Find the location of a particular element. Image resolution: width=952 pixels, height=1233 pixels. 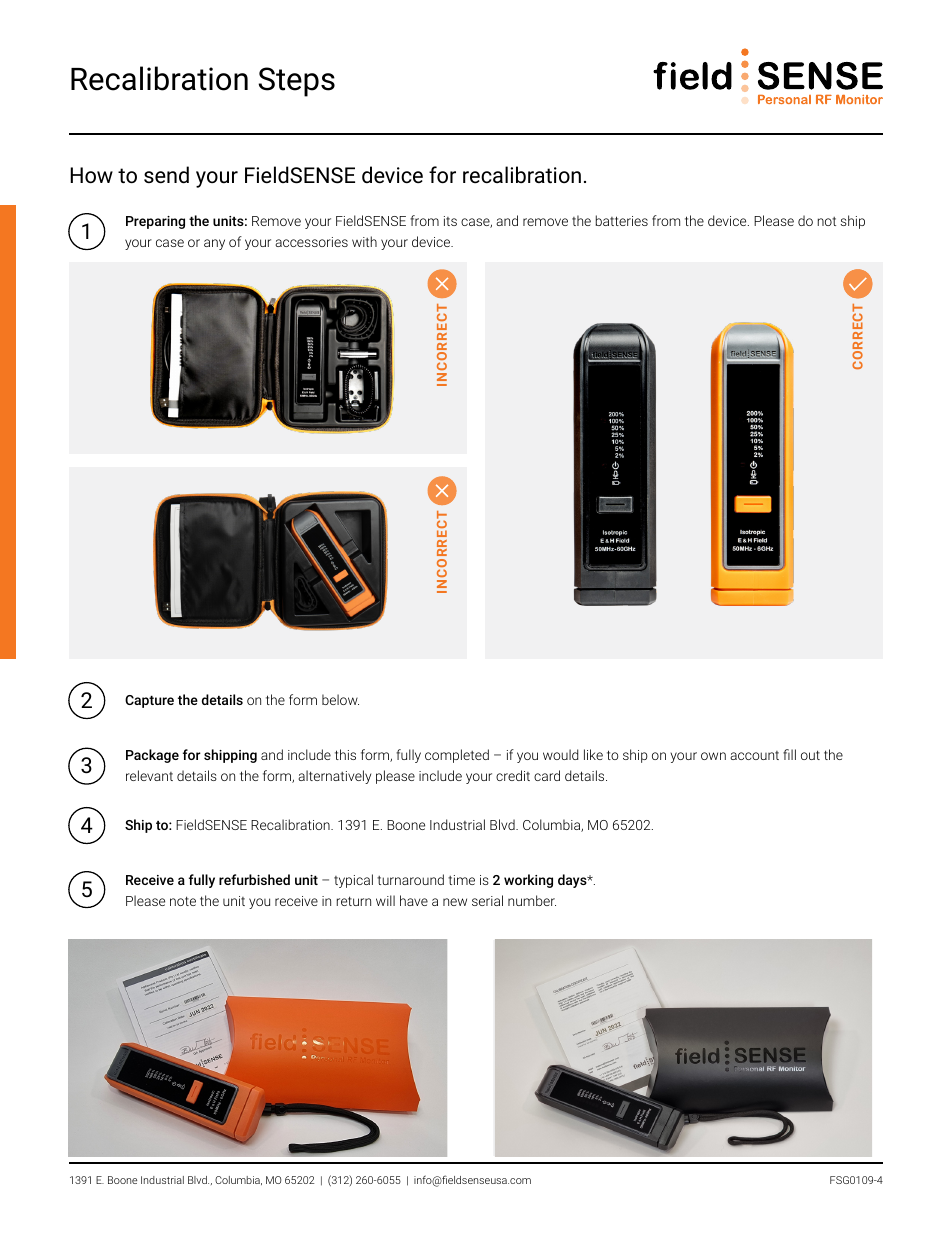

working is located at coordinates (528, 881).
